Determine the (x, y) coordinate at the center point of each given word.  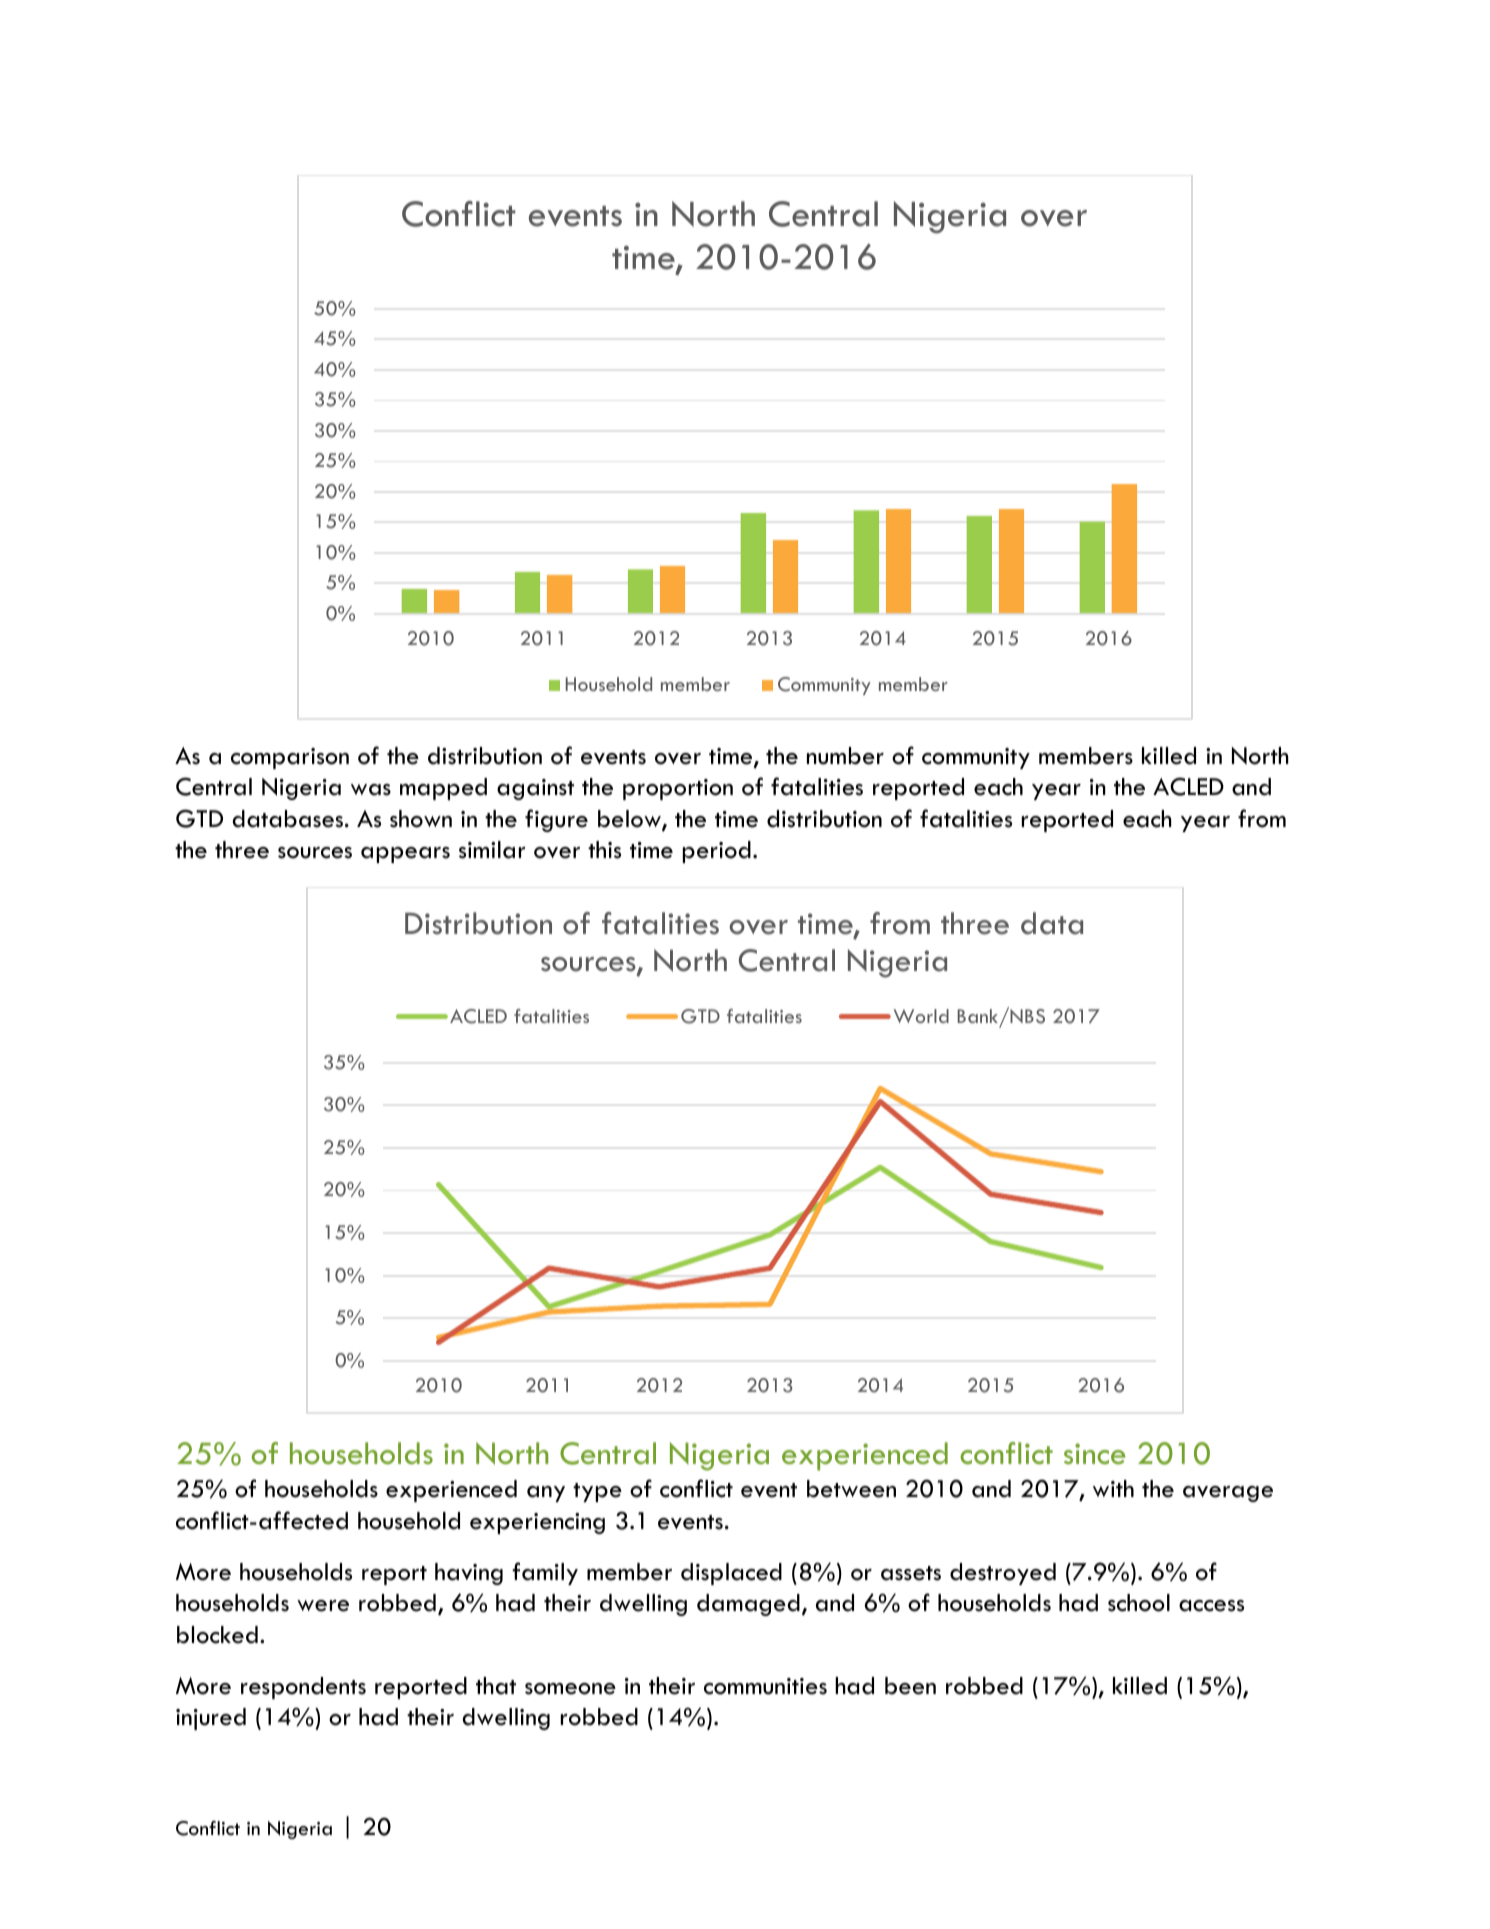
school (1139, 1603)
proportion (678, 789)
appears (405, 855)
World (921, 1016)
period (717, 852)
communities (765, 1686)
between (851, 1489)
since (1095, 1454)
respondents (303, 1688)
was (371, 790)
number (845, 756)
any (546, 1494)
